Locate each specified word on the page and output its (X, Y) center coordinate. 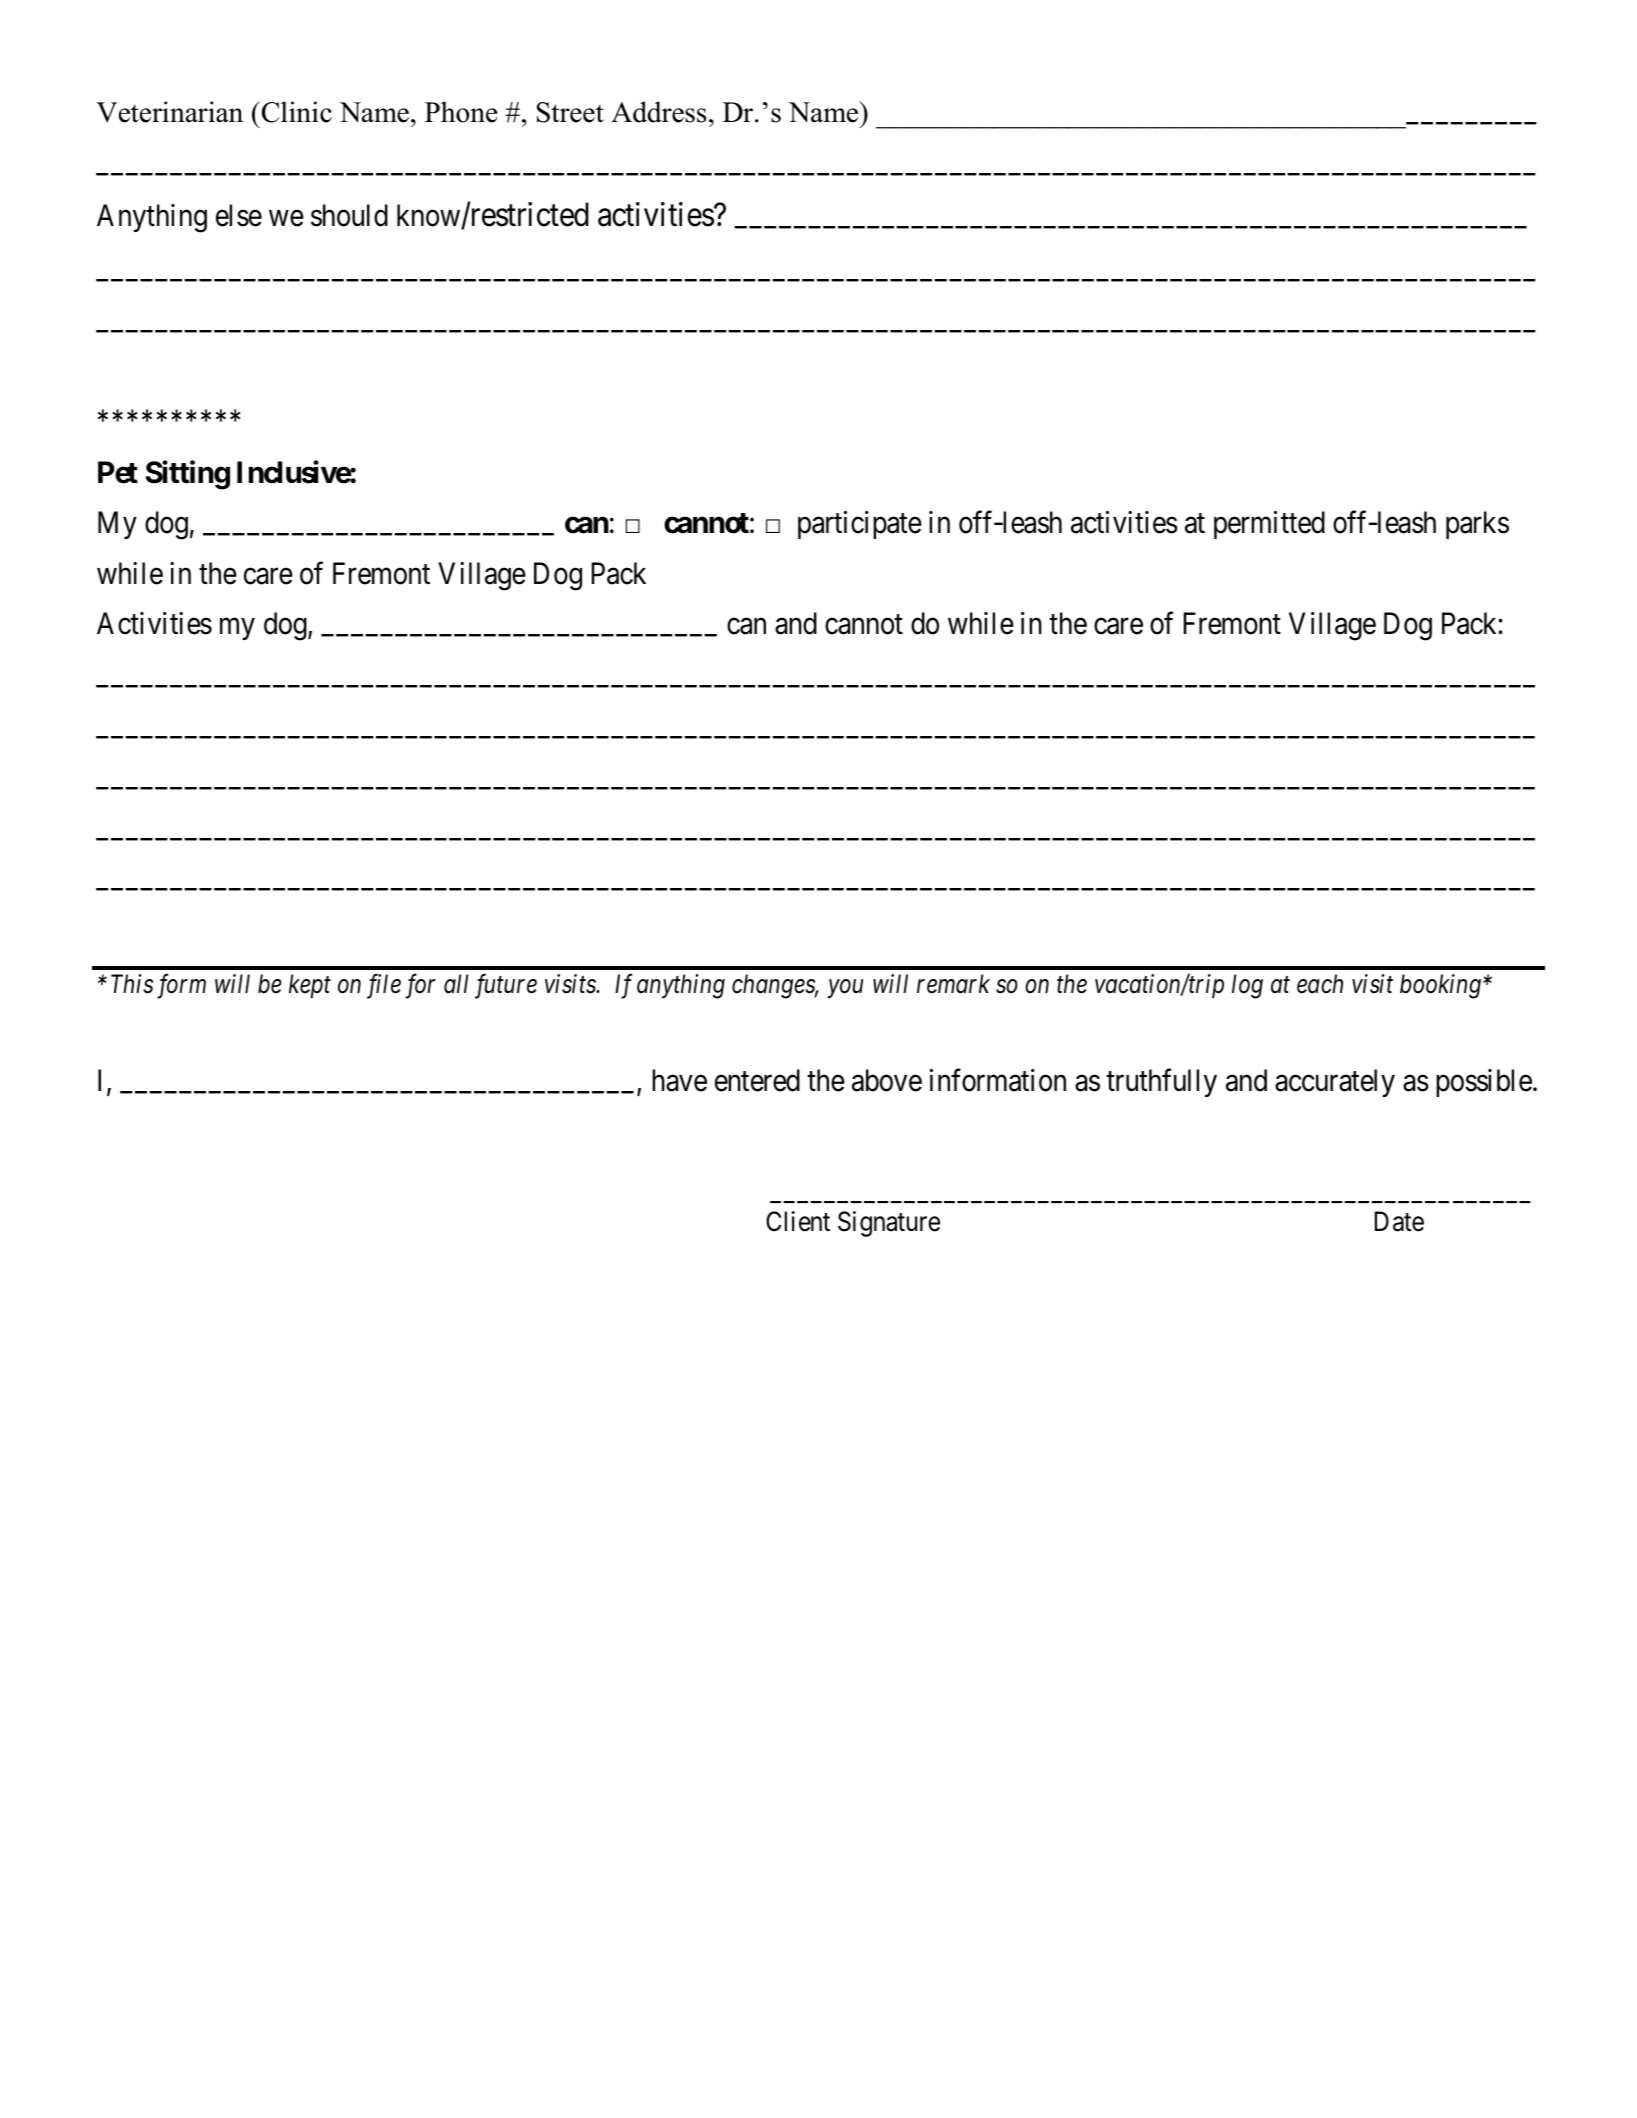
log (1247, 986)
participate (860, 525)
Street (570, 112)
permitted (1269, 525)
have (679, 1080)
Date (1399, 1222)
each (1320, 984)
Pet (118, 472)
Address (658, 112)
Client (798, 1221)
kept (310, 986)
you (845, 989)
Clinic (295, 112)
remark (953, 984)
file (384, 986)
